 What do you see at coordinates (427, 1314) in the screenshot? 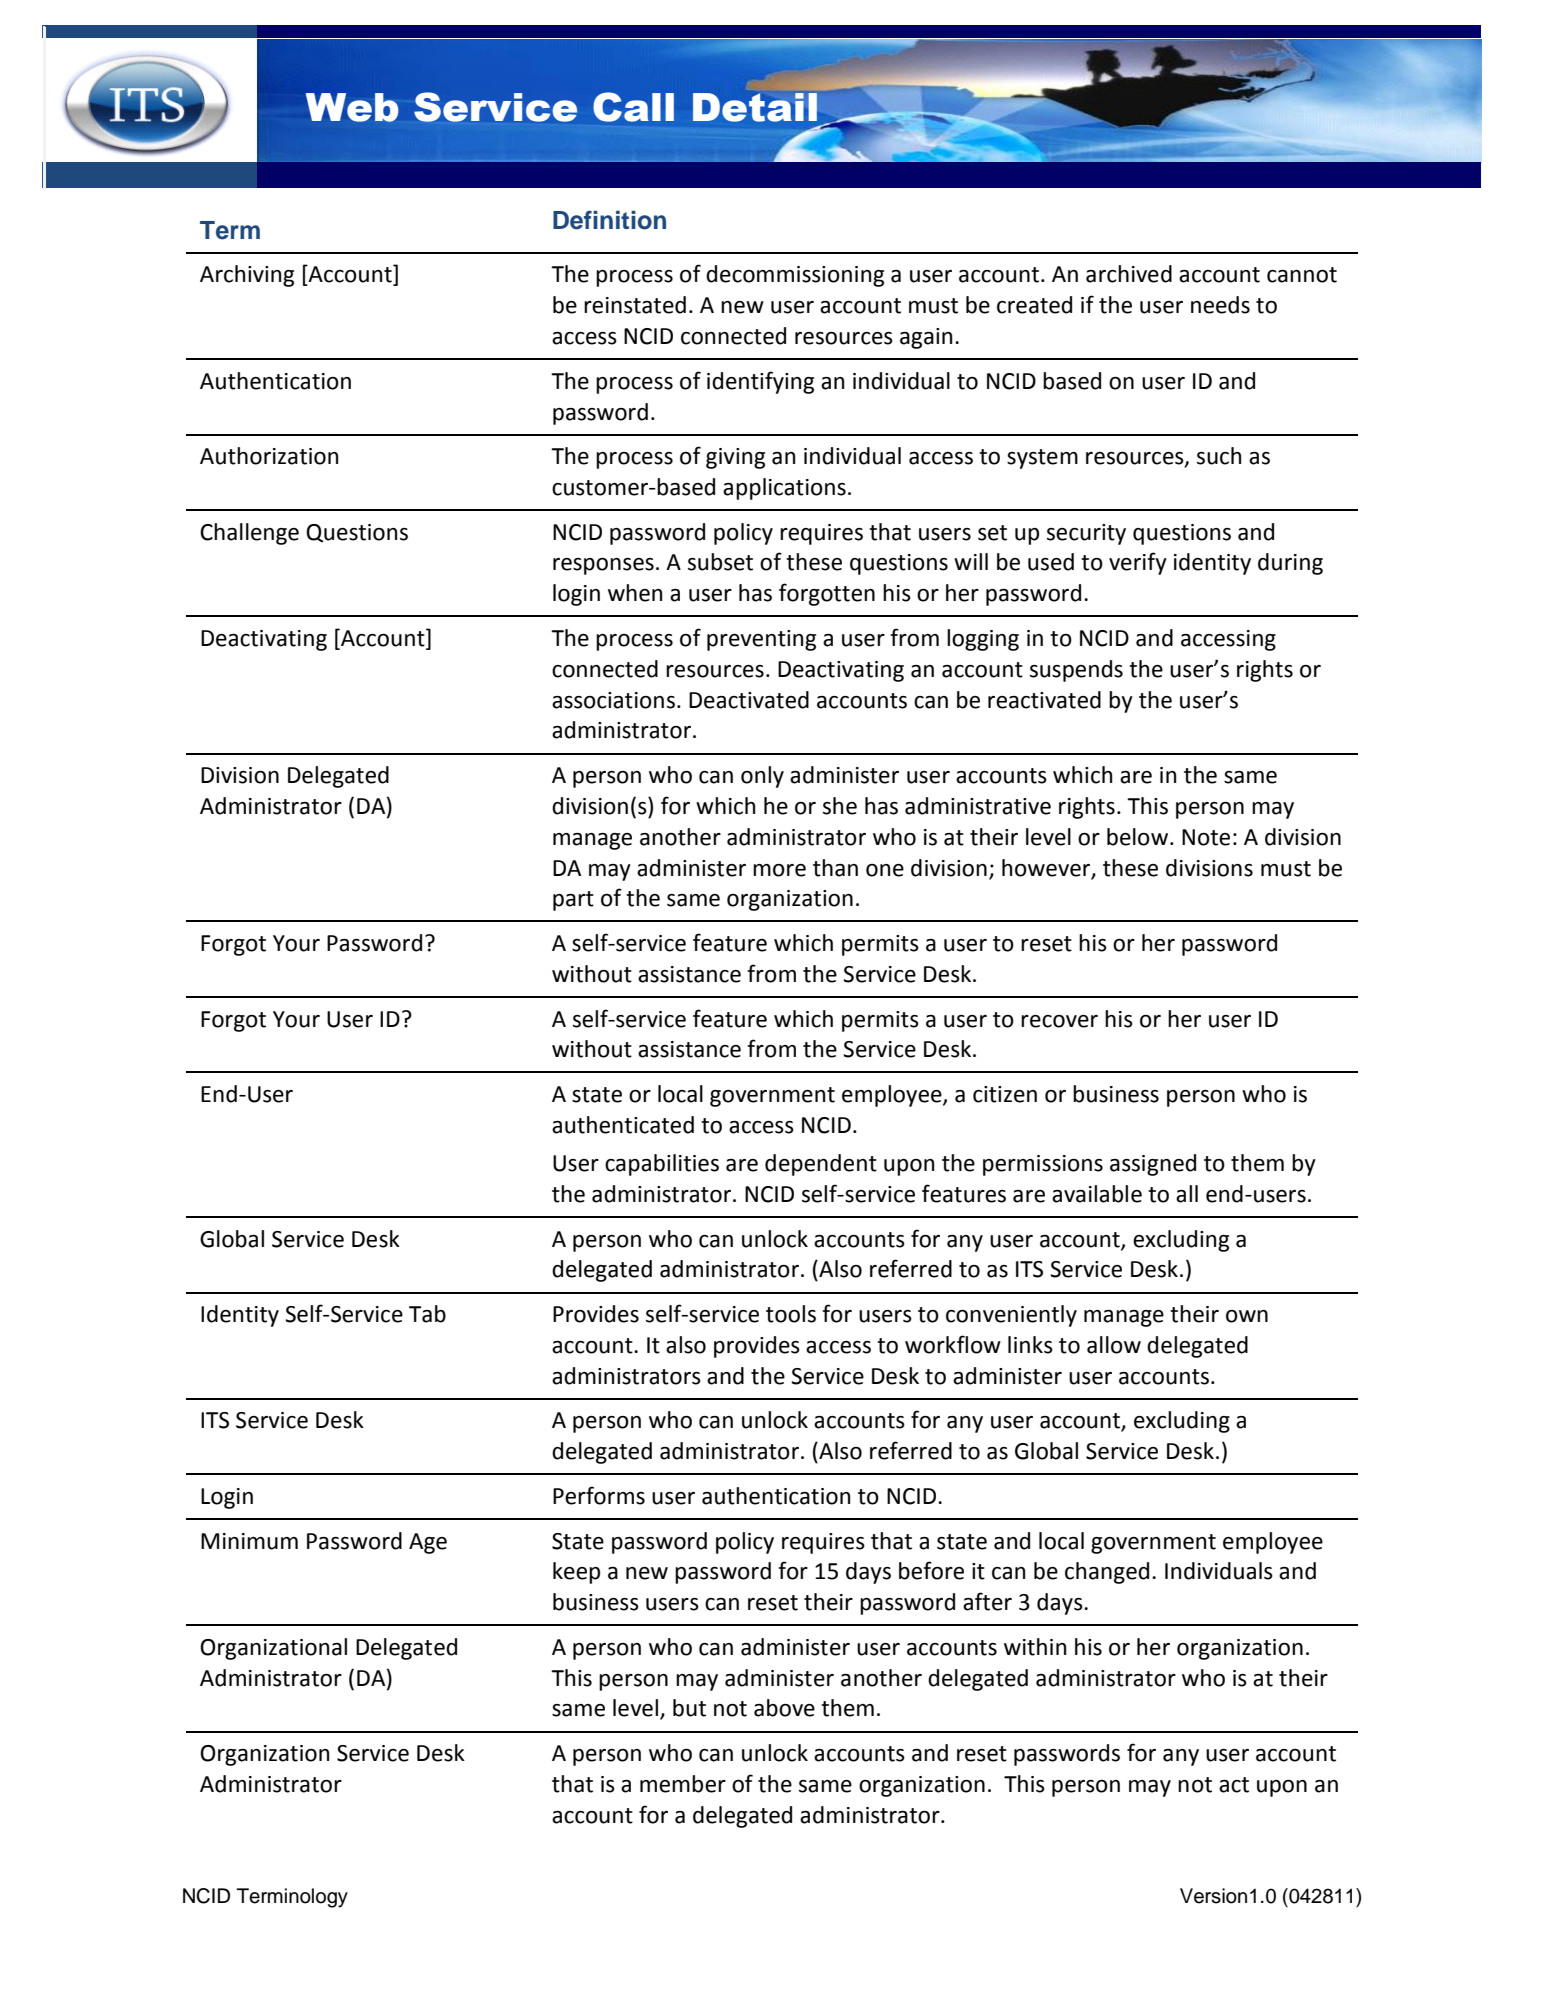
I see `Tab` at bounding box center [427, 1314].
